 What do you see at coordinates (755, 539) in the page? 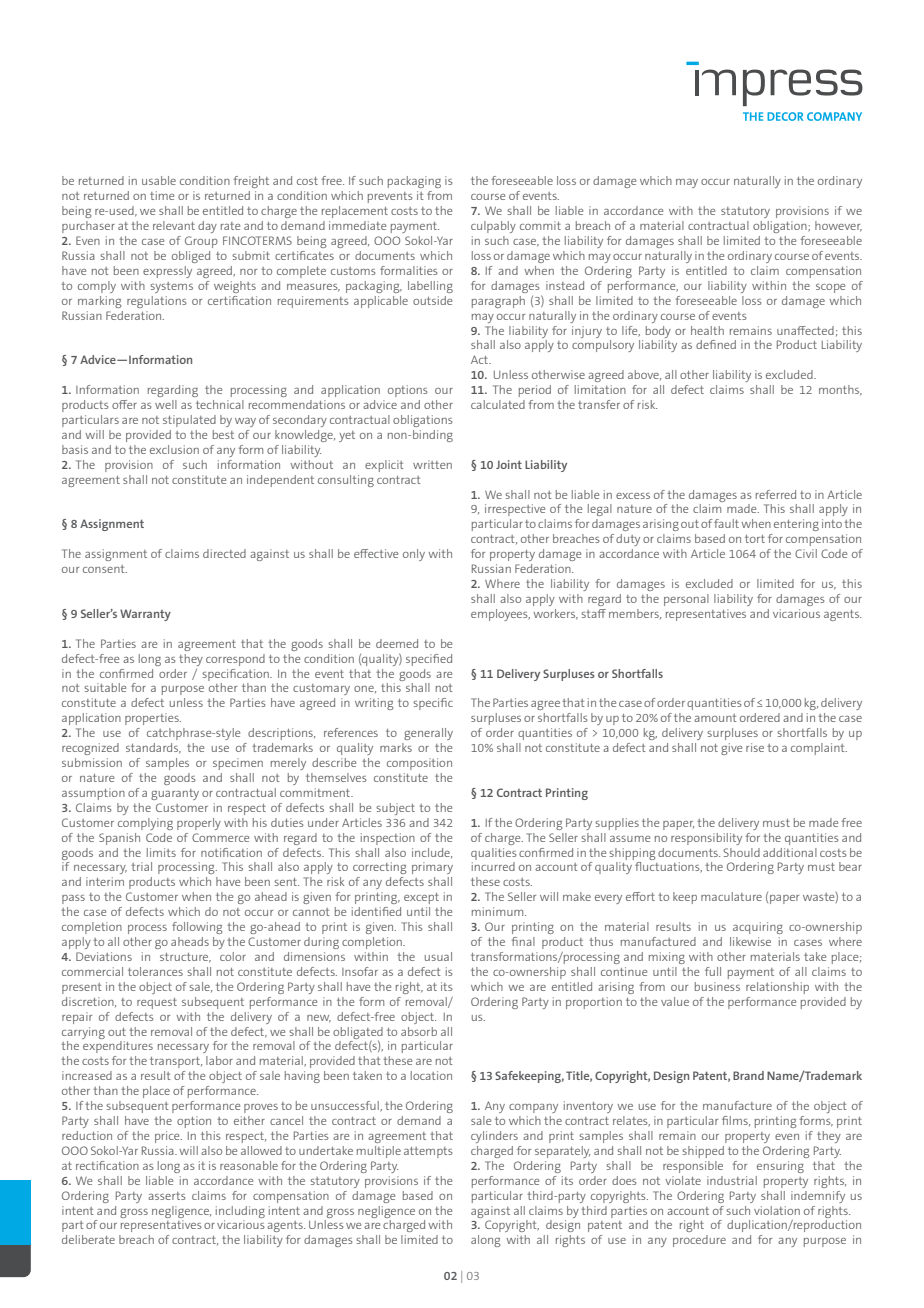
I see `tort` at bounding box center [755, 539].
